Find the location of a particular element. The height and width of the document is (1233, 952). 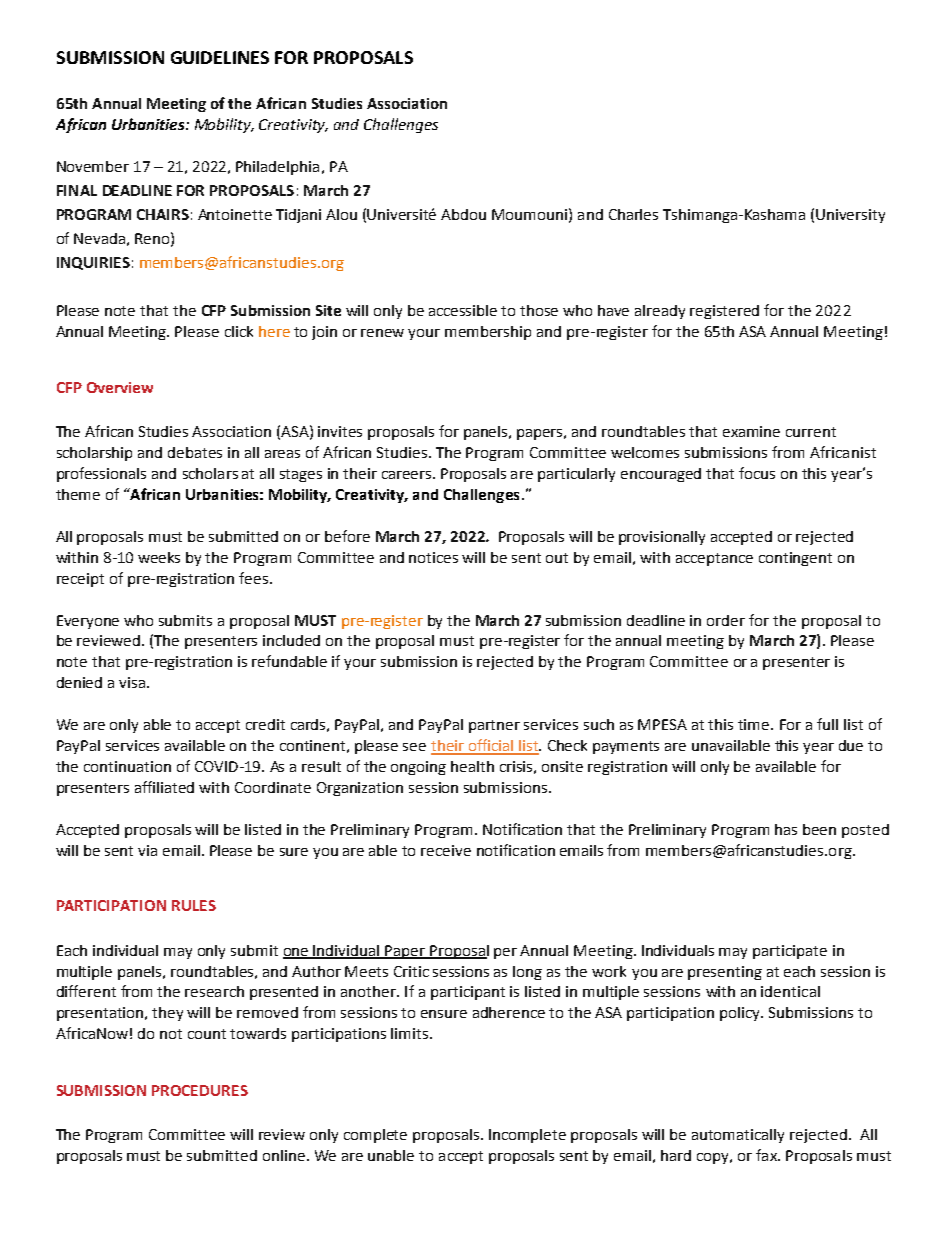

accessible is located at coordinates (463, 310).
